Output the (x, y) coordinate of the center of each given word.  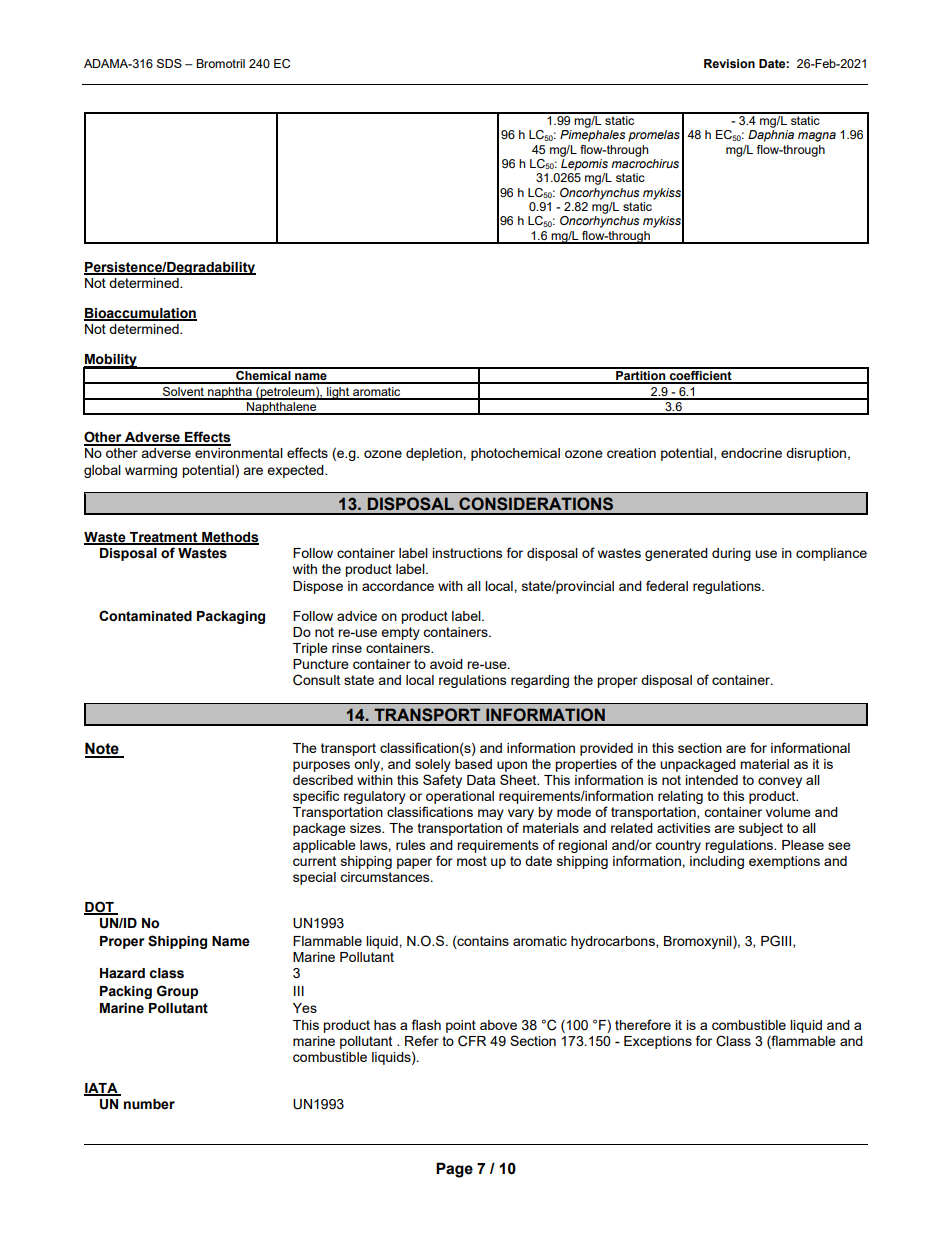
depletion (435, 454)
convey (780, 782)
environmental (239, 453)
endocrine (751, 453)
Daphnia (771, 136)
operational (459, 799)
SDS (169, 63)
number (149, 1104)
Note (103, 749)
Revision (729, 63)
